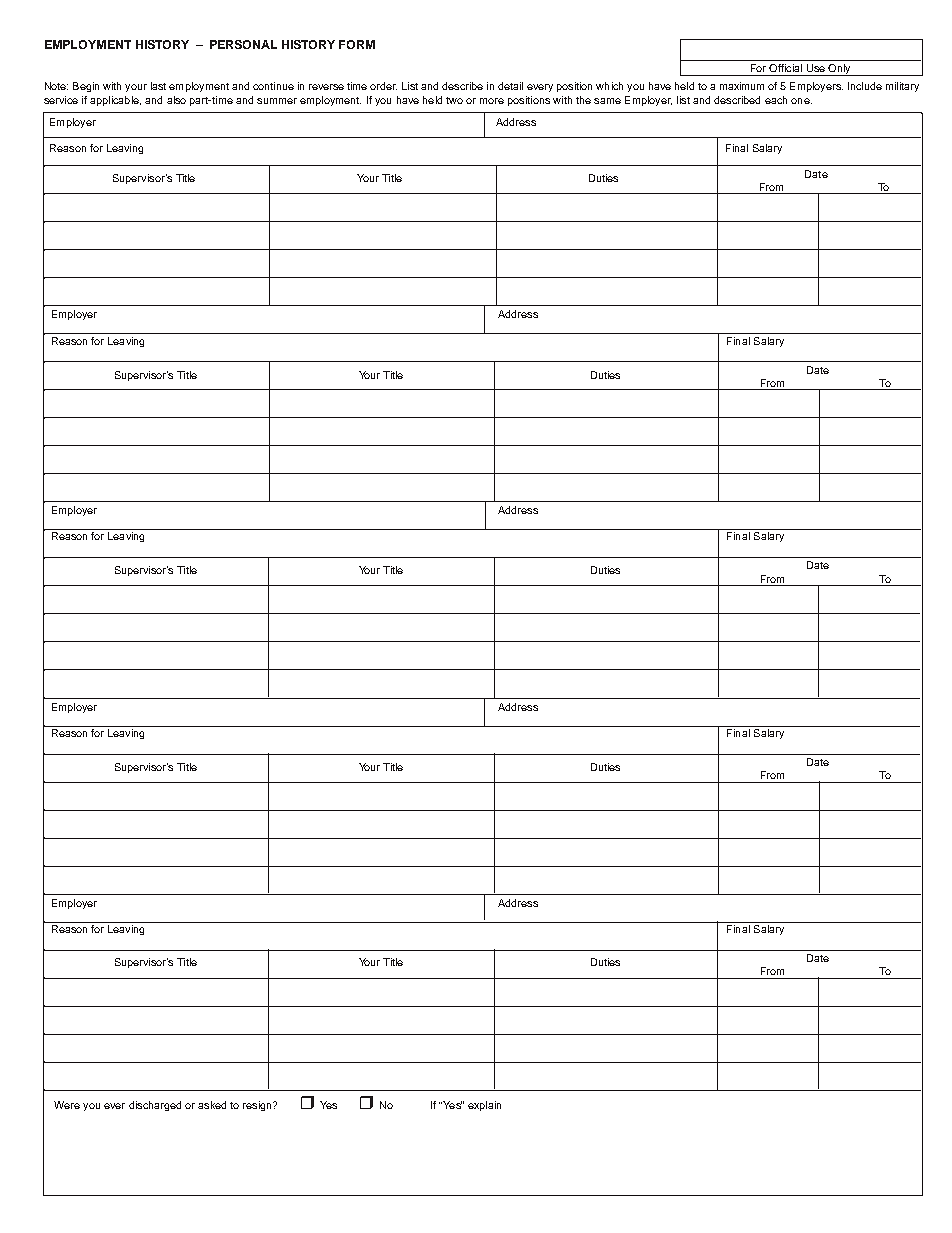 The height and width of the document is (1233, 952). Describe the element at coordinates (801, 101) in the document. I see `one` at that location.
